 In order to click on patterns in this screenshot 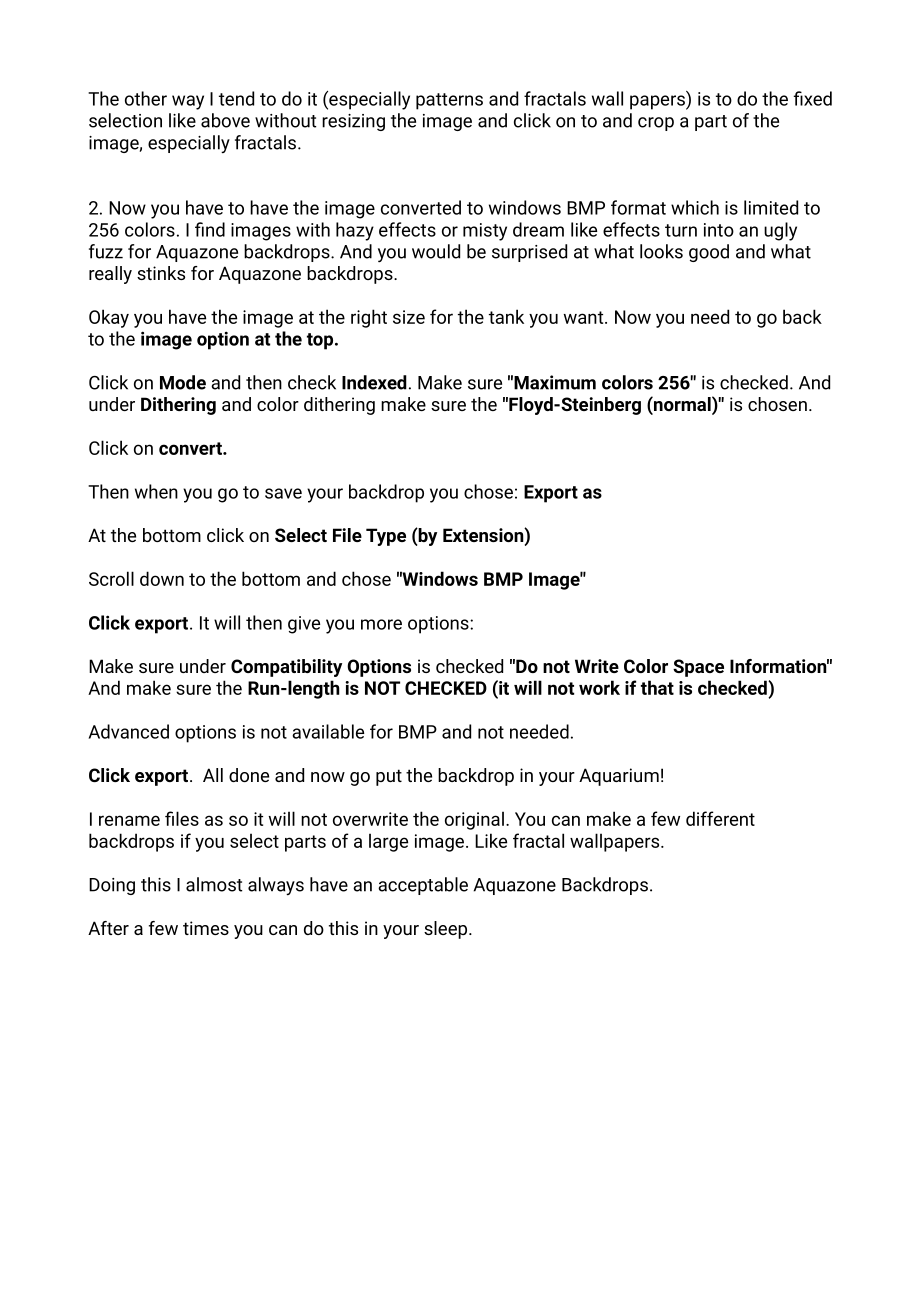, I will do `click(449, 101)`.
